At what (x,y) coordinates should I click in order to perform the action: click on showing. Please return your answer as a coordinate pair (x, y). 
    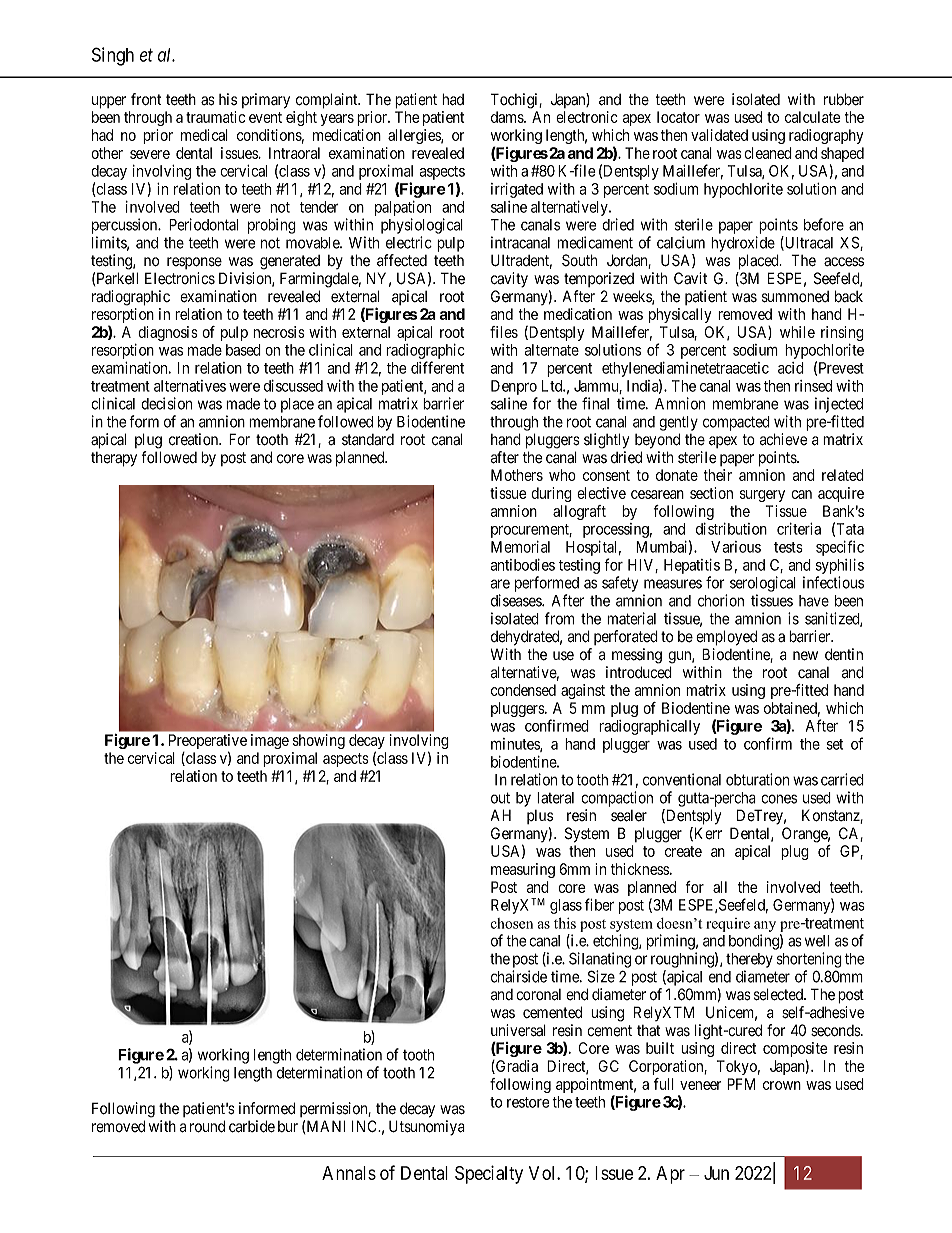
    Looking at the image, I should click on (319, 741).
